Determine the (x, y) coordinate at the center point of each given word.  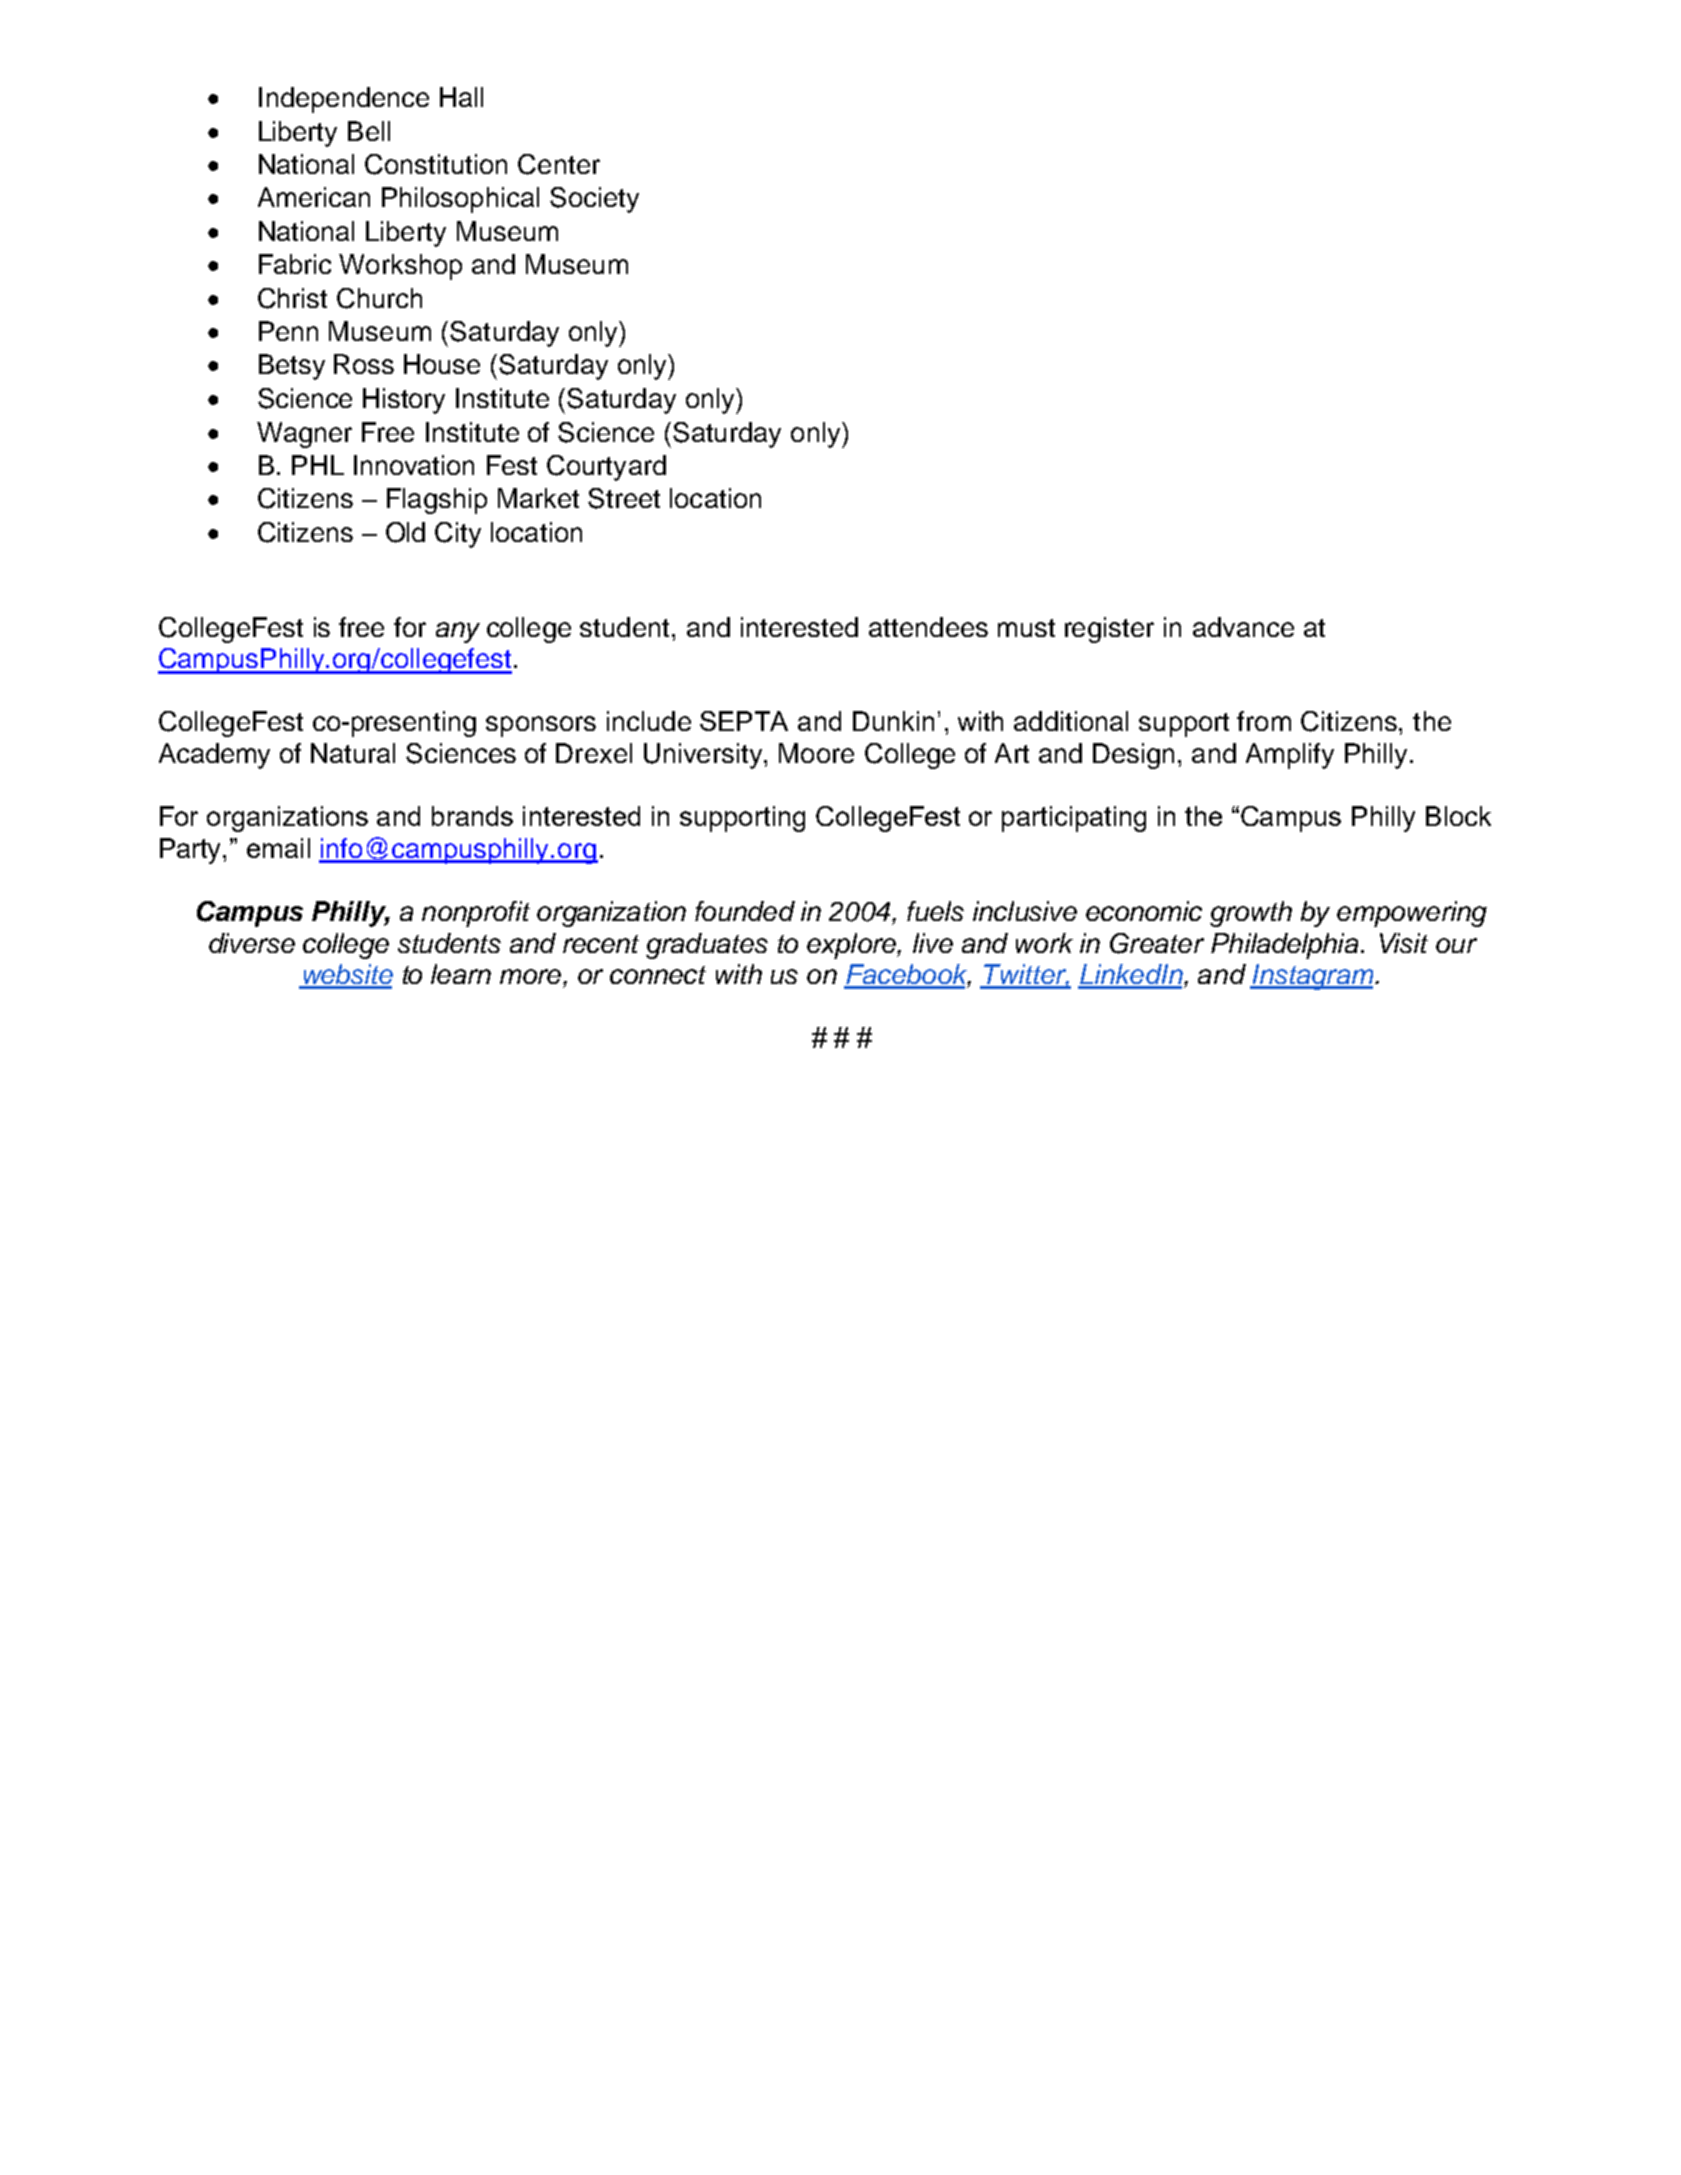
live (933, 943)
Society (594, 200)
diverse (252, 943)
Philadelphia (1284, 946)
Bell (369, 131)
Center (559, 164)
